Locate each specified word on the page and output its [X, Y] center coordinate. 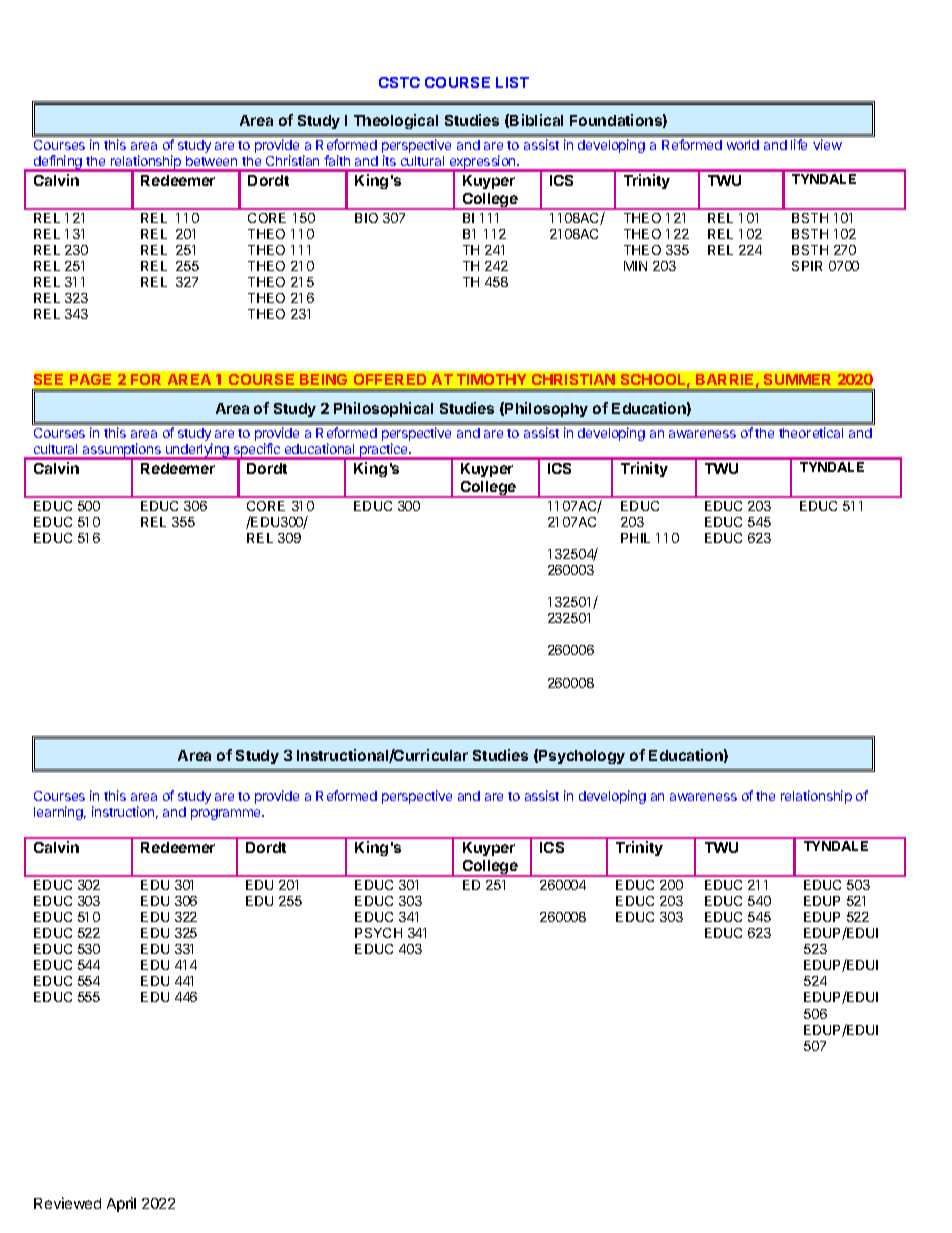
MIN [635, 266]
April [121, 1204]
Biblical [536, 120]
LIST [512, 82]
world [743, 145]
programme [227, 814]
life [799, 144]
